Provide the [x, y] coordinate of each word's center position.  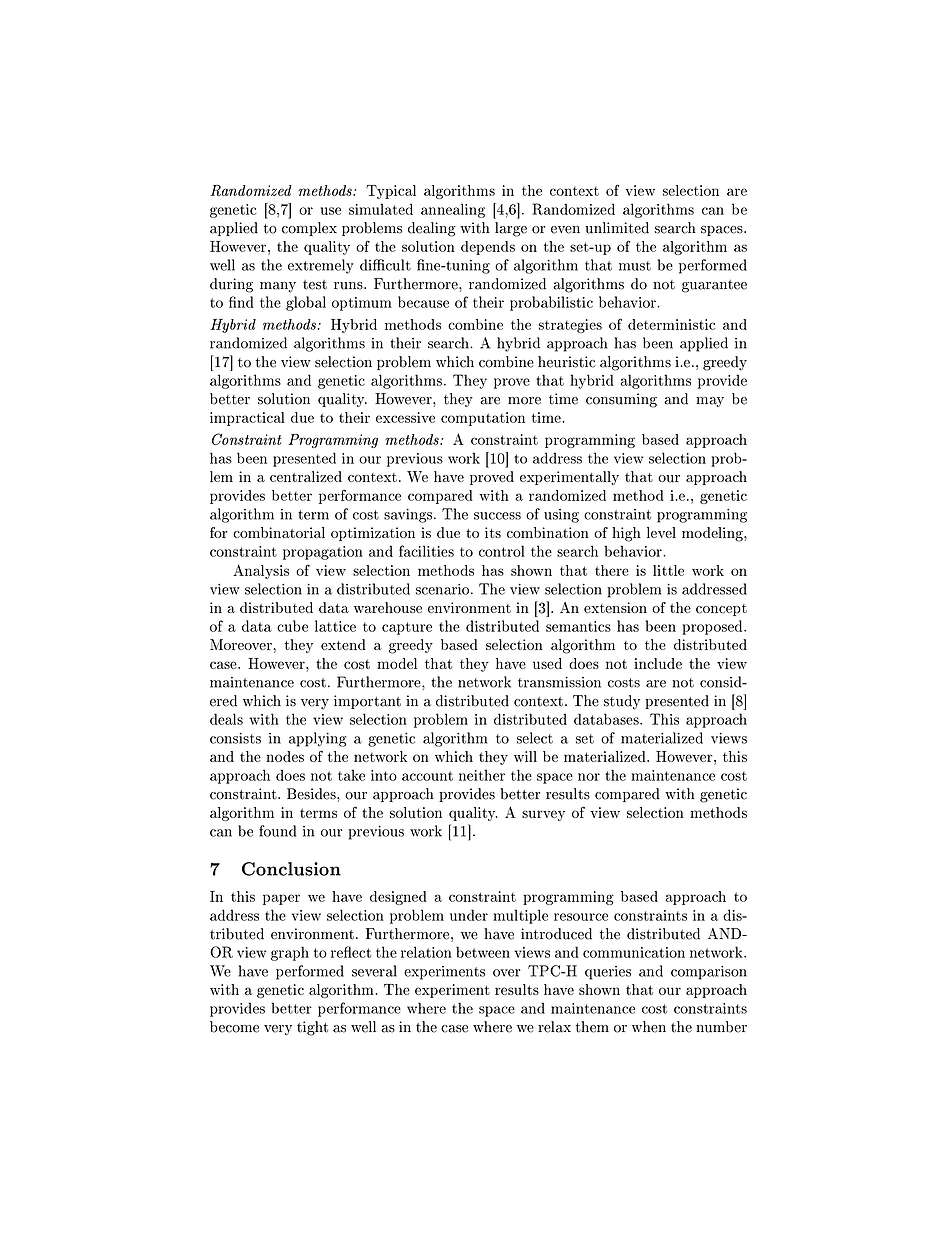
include [658, 663]
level [661, 532]
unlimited [617, 228]
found [277, 831]
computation [483, 419]
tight [312, 1028]
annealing [453, 210]
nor [589, 777]
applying [317, 739]
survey [543, 815]
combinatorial [279, 532]
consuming [621, 400]
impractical [247, 419]
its [493, 532]
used [547, 663]
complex [309, 229]
